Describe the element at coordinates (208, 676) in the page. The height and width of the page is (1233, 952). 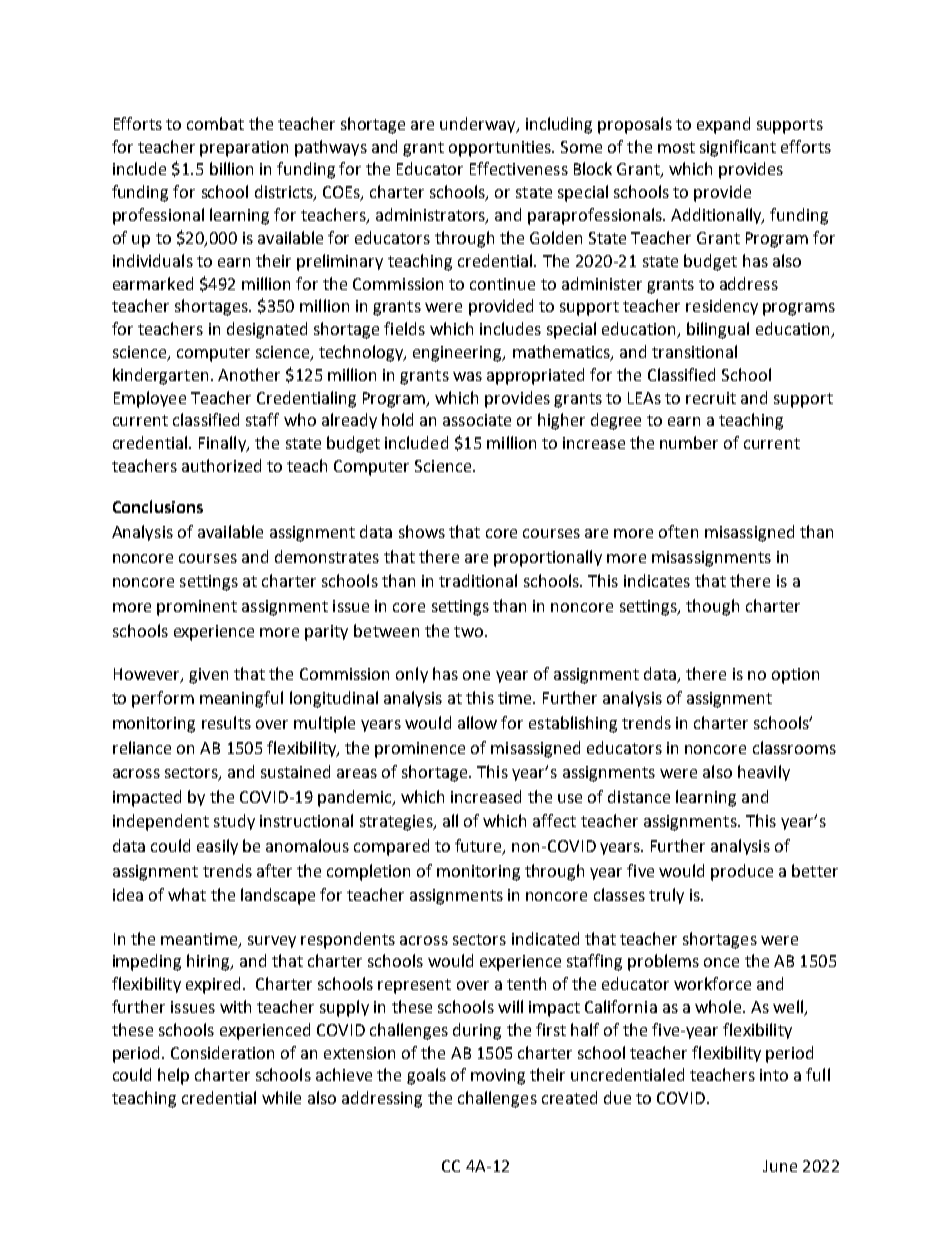
I see `given` at that location.
